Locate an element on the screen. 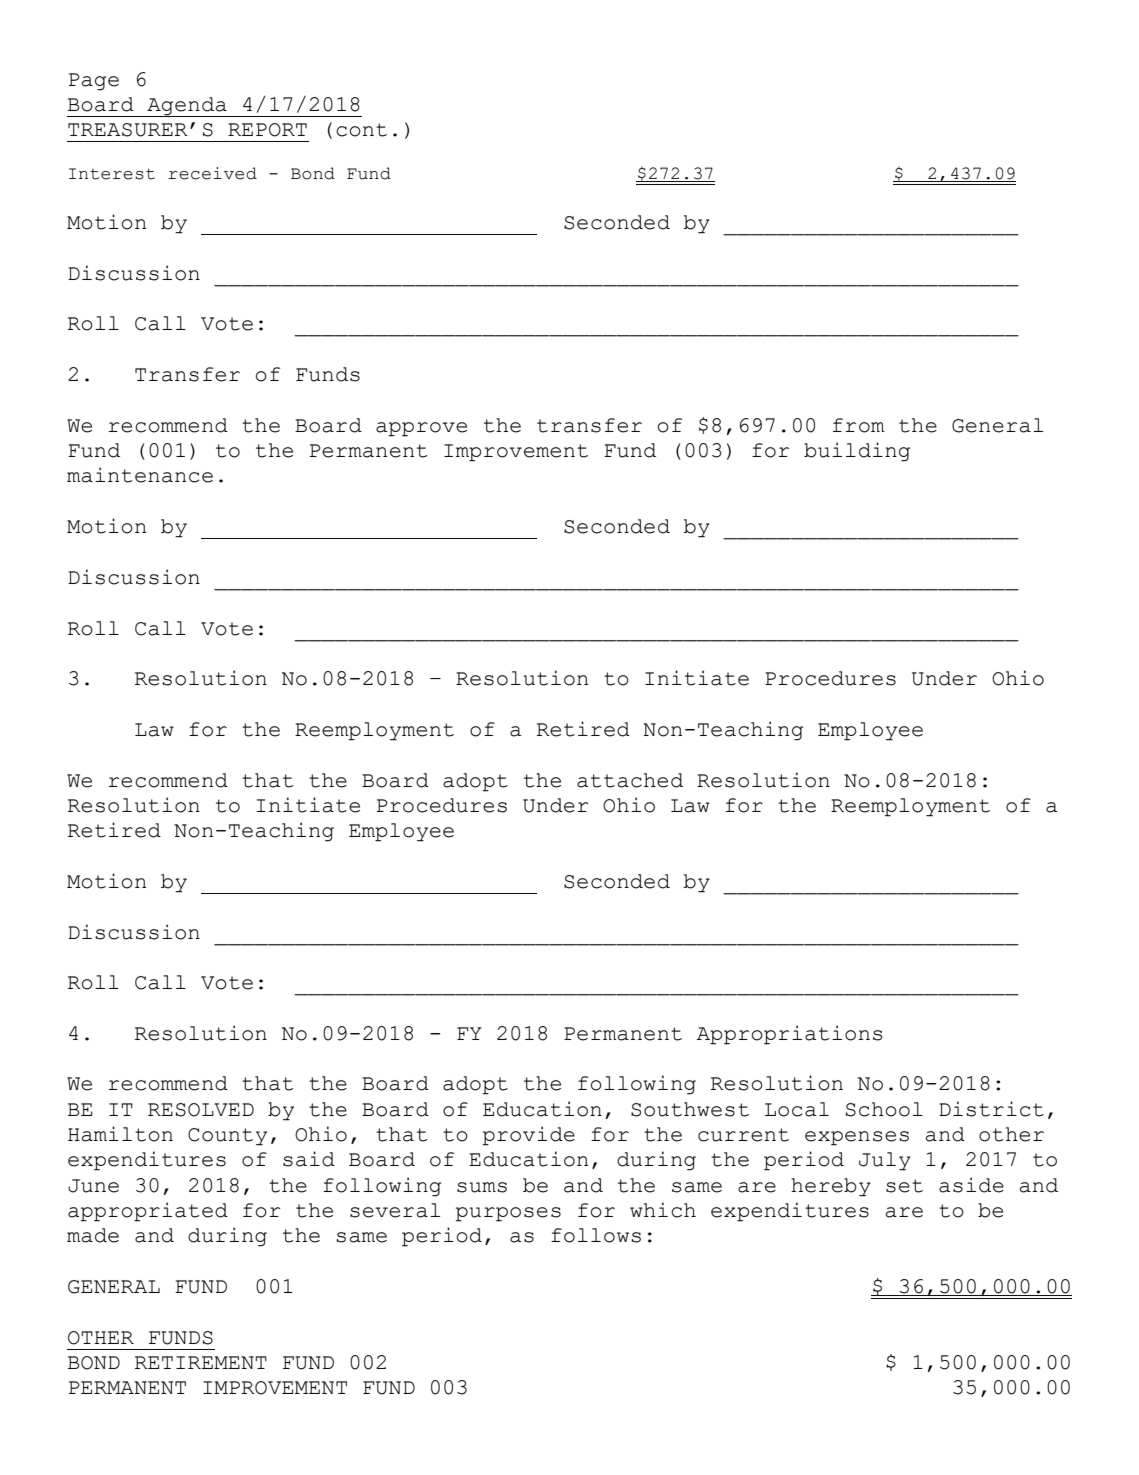  set is located at coordinates (904, 1186).
